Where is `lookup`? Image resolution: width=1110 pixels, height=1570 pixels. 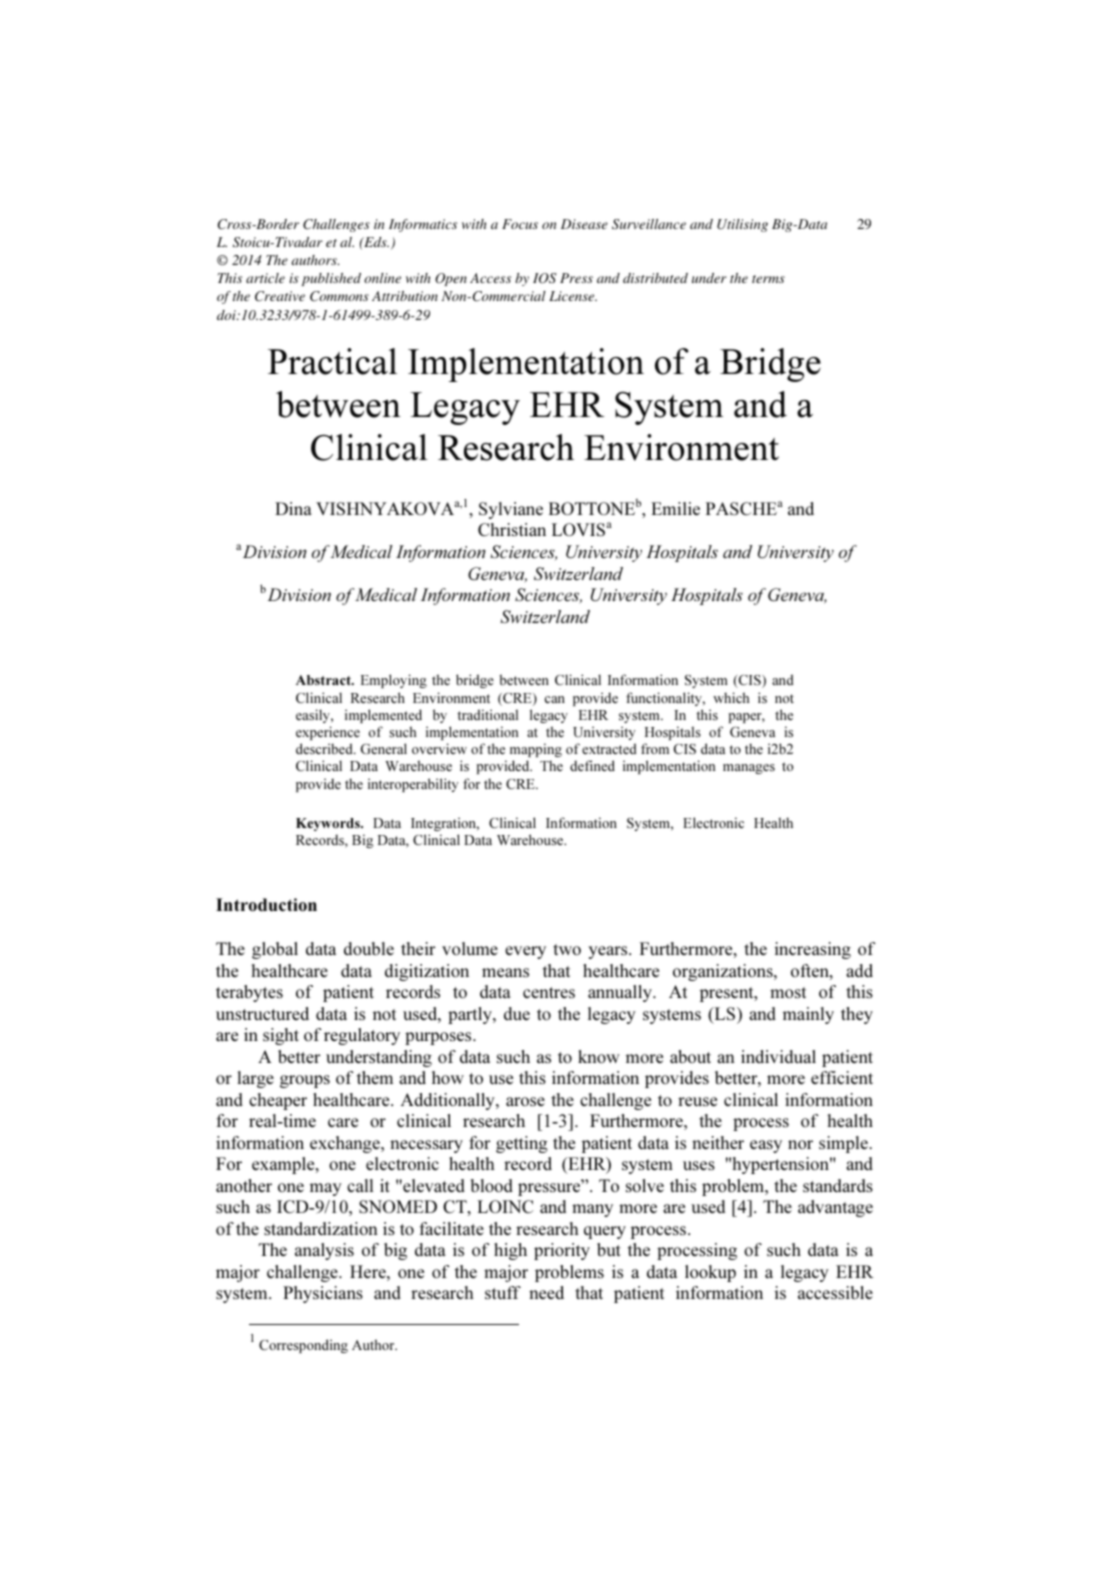
lookup is located at coordinates (710, 1273).
